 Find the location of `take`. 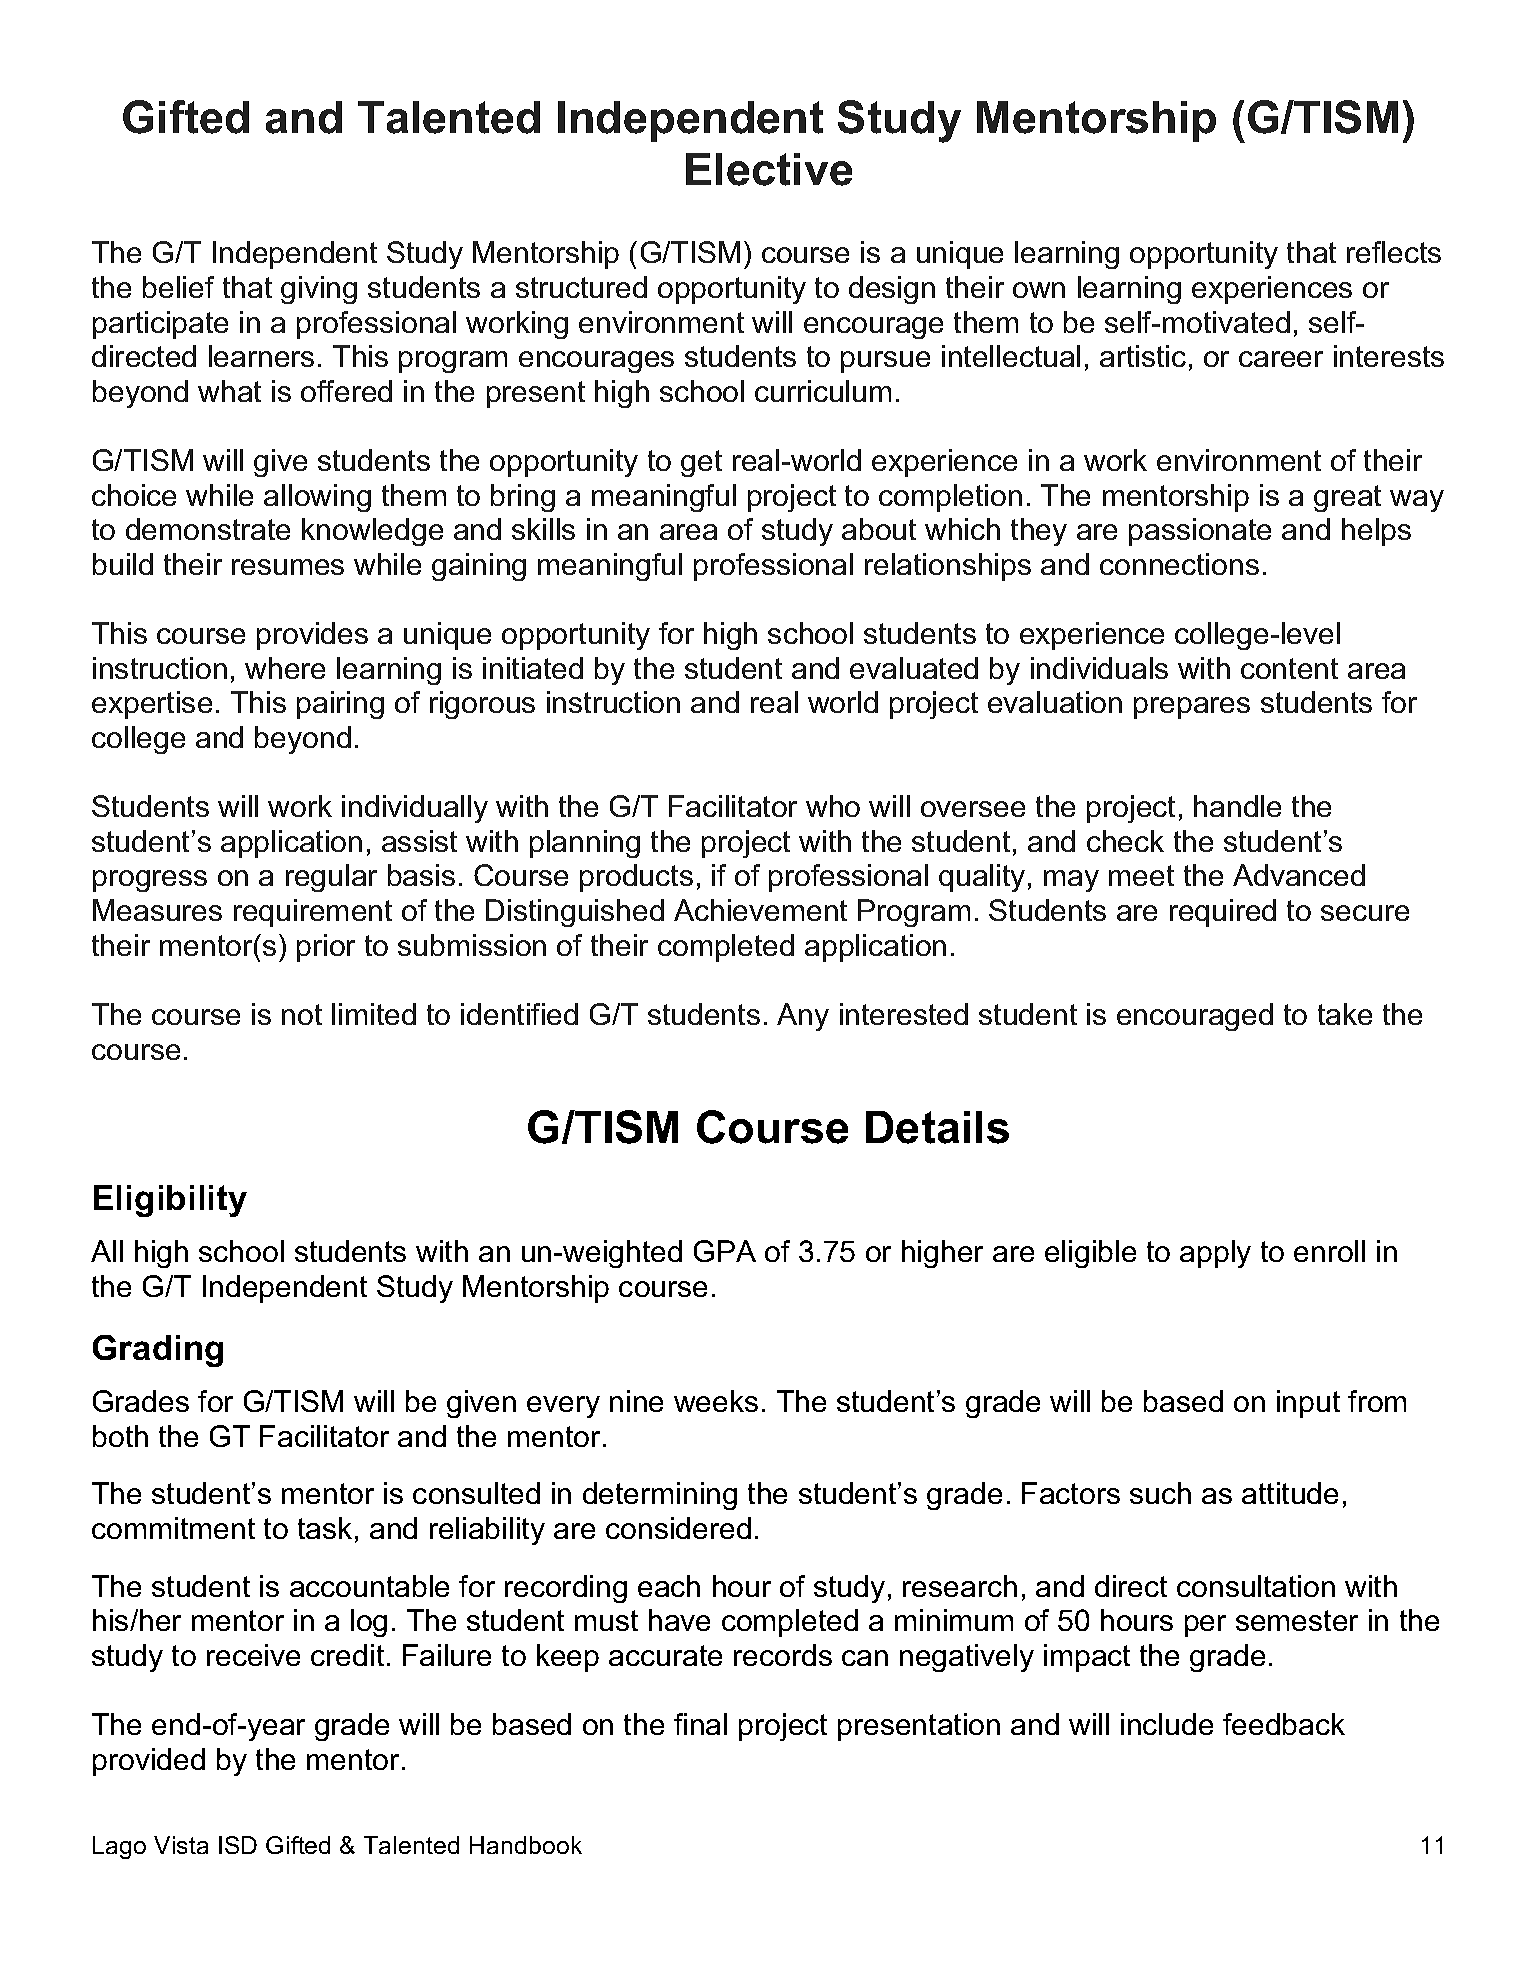

take is located at coordinates (1345, 1014).
